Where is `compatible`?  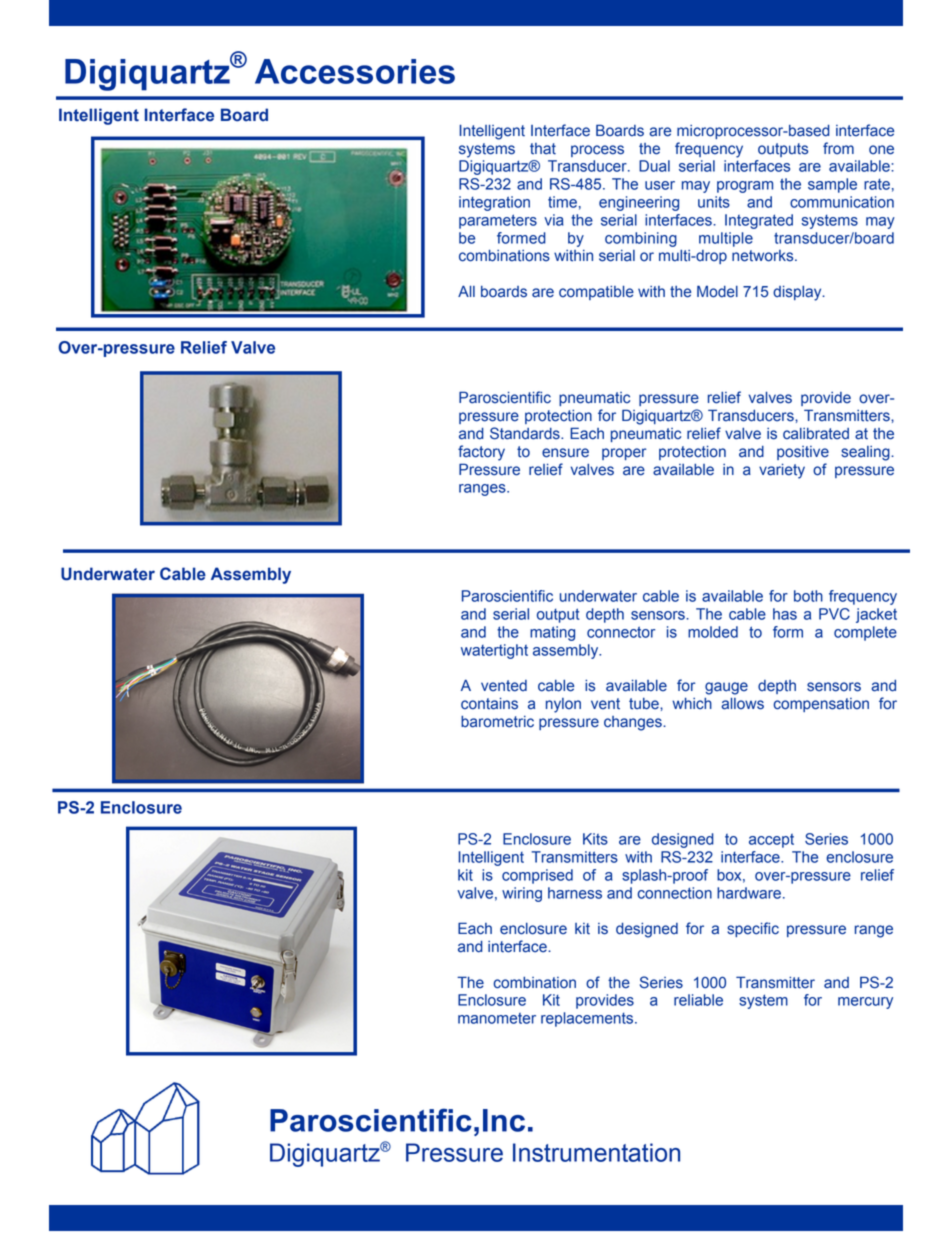
compatible is located at coordinates (596, 293).
